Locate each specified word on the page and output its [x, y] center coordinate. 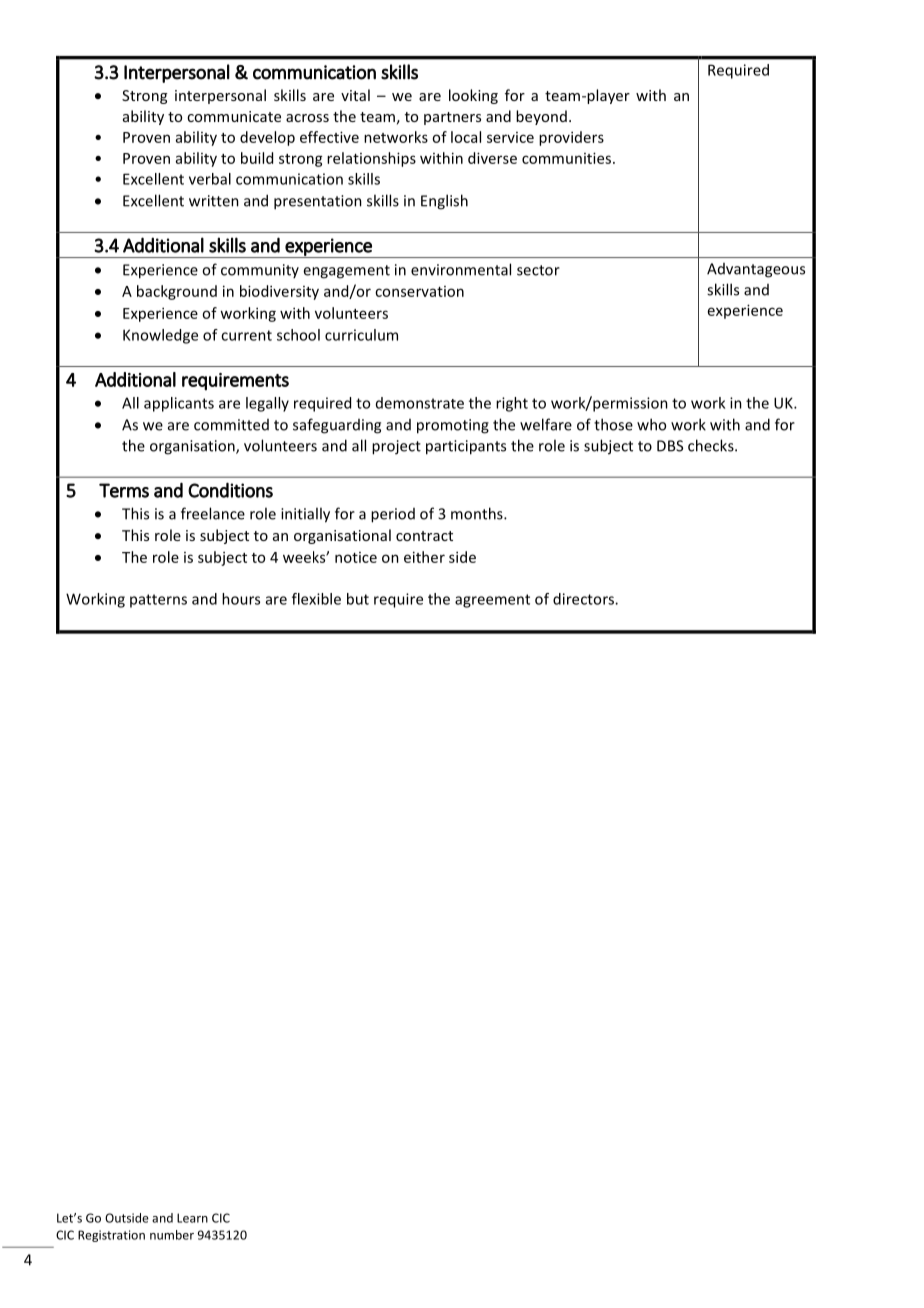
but [358, 599]
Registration [111, 1236]
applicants [179, 404]
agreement [492, 601]
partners [452, 118]
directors [584, 599]
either [424, 557]
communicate [234, 116]
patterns [158, 601]
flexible [316, 599]
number [172, 1235]
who [651, 424]
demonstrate [420, 403]
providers [571, 138]
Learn [192, 1218]
